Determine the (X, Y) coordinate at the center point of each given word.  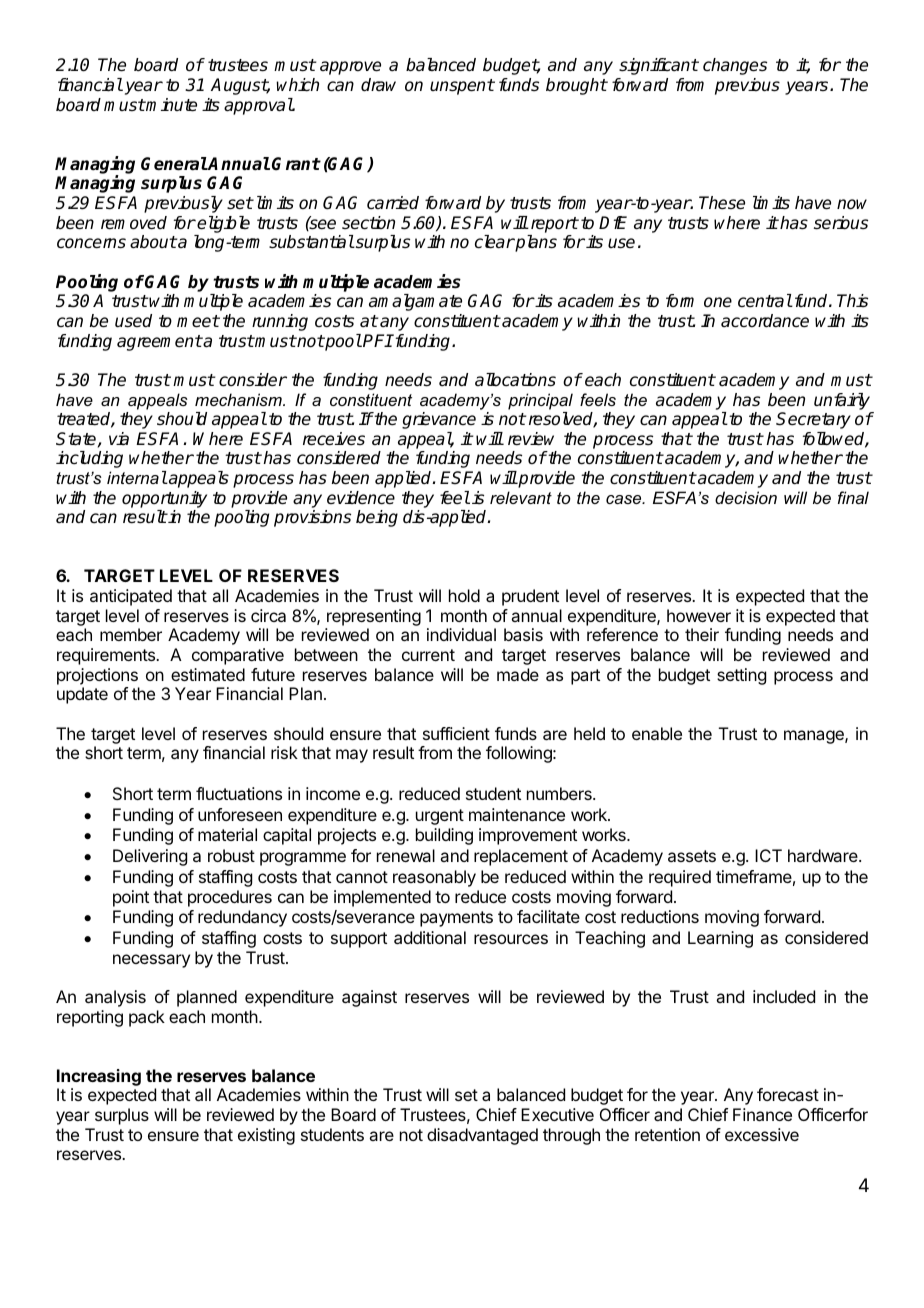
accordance (765, 321)
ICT (768, 855)
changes (735, 66)
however (699, 615)
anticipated (131, 597)
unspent (462, 87)
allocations (515, 380)
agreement (159, 343)
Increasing (99, 1077)
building (444, 836)
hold (464, 595)
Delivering (150, 857)
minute (171, 105)
